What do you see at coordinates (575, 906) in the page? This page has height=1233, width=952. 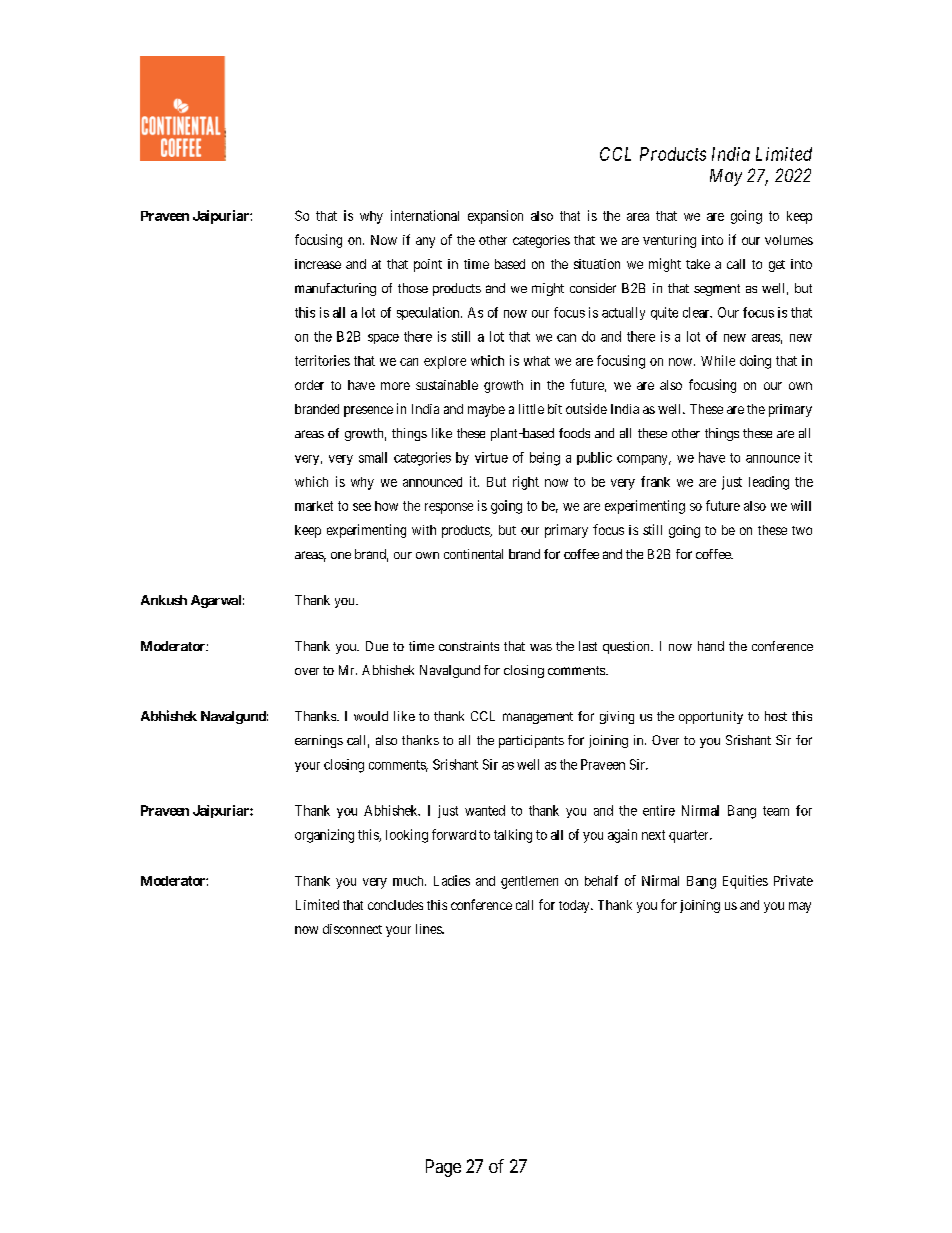 I see `today` at bounding box center [575, 906].
